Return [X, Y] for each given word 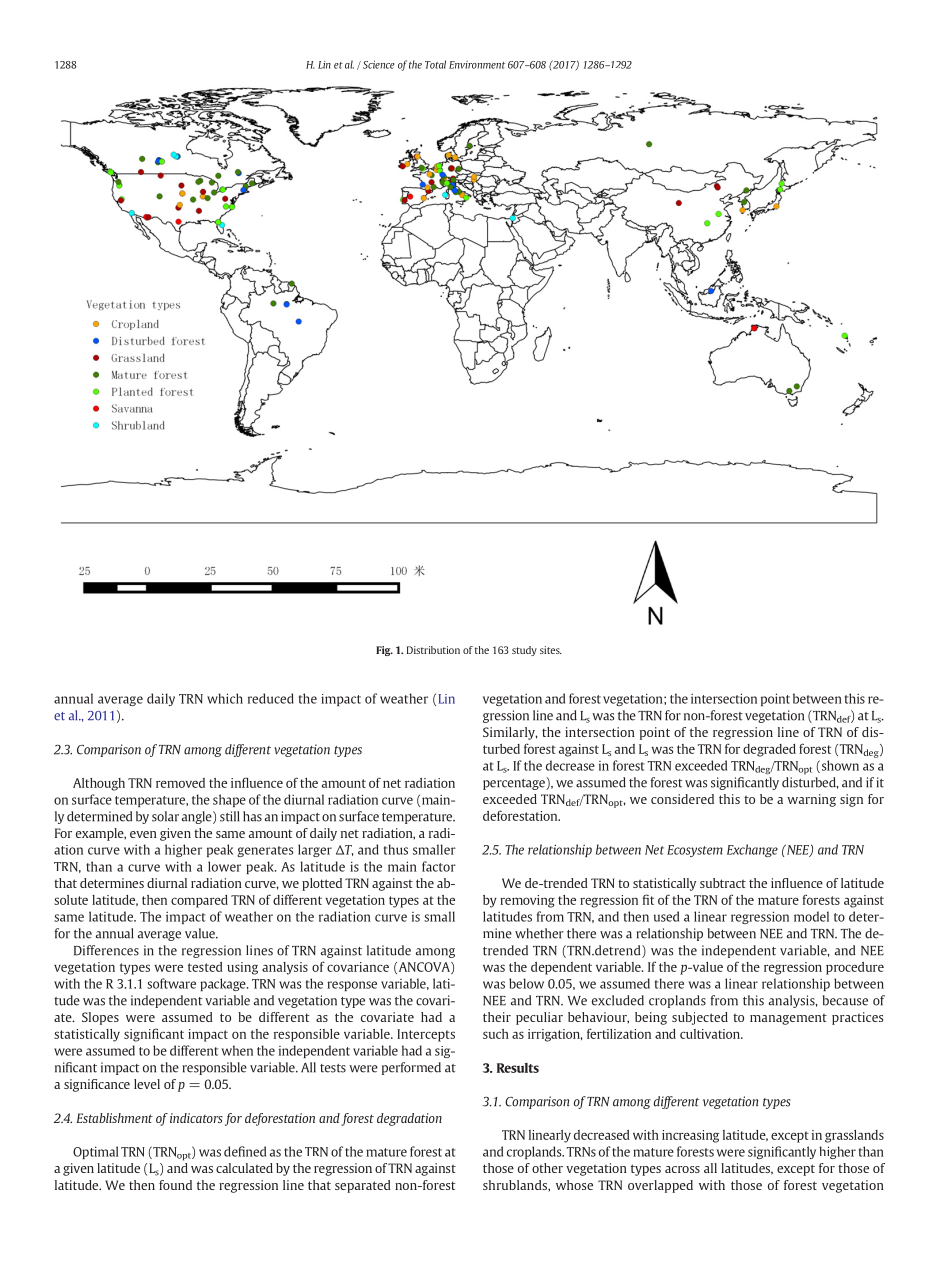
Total [435, 64]
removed [180, 783]
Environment [477, 65]
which [225, 698]
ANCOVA [424, 968]
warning [811, 800]
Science [379, 64]
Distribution [433, 650]
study [524, 651]
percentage [515, 784]
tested [205, 967]
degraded [769, 750]
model [811, 916]
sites [551, 650]
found [175, 1185]
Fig [384, 651]
